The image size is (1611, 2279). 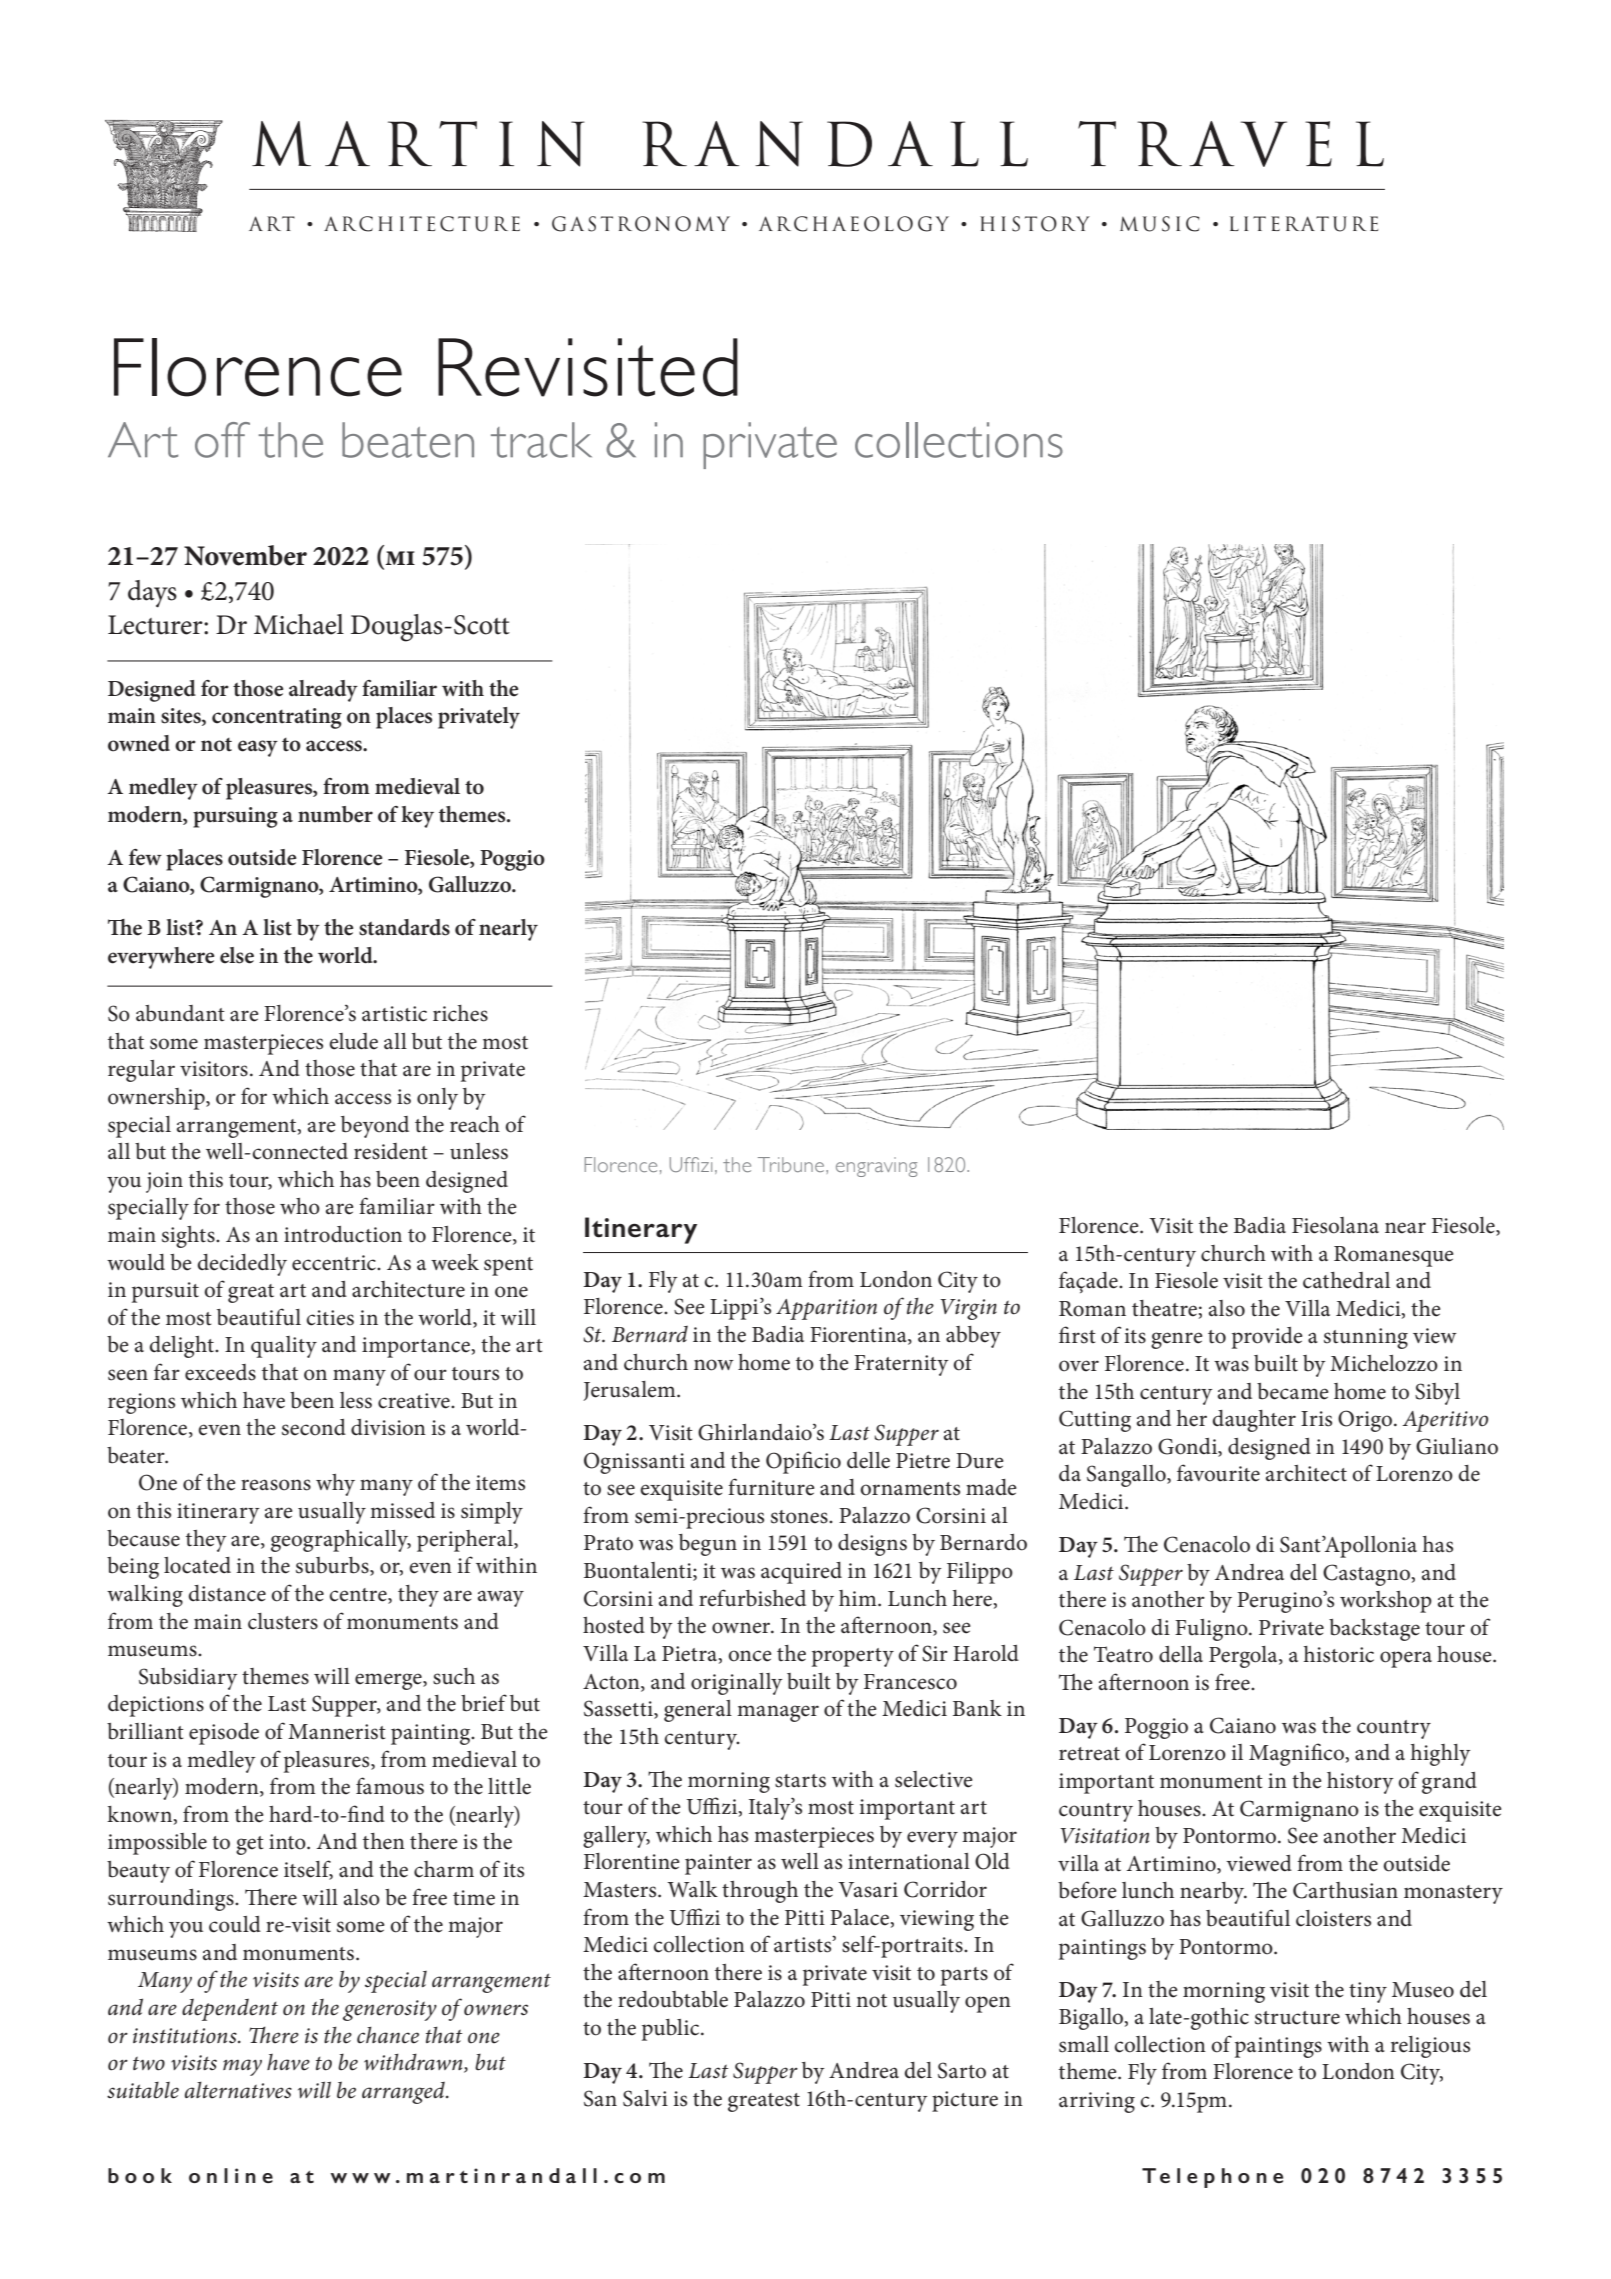 I want to click on beaten, so click(x=408, y=440).
